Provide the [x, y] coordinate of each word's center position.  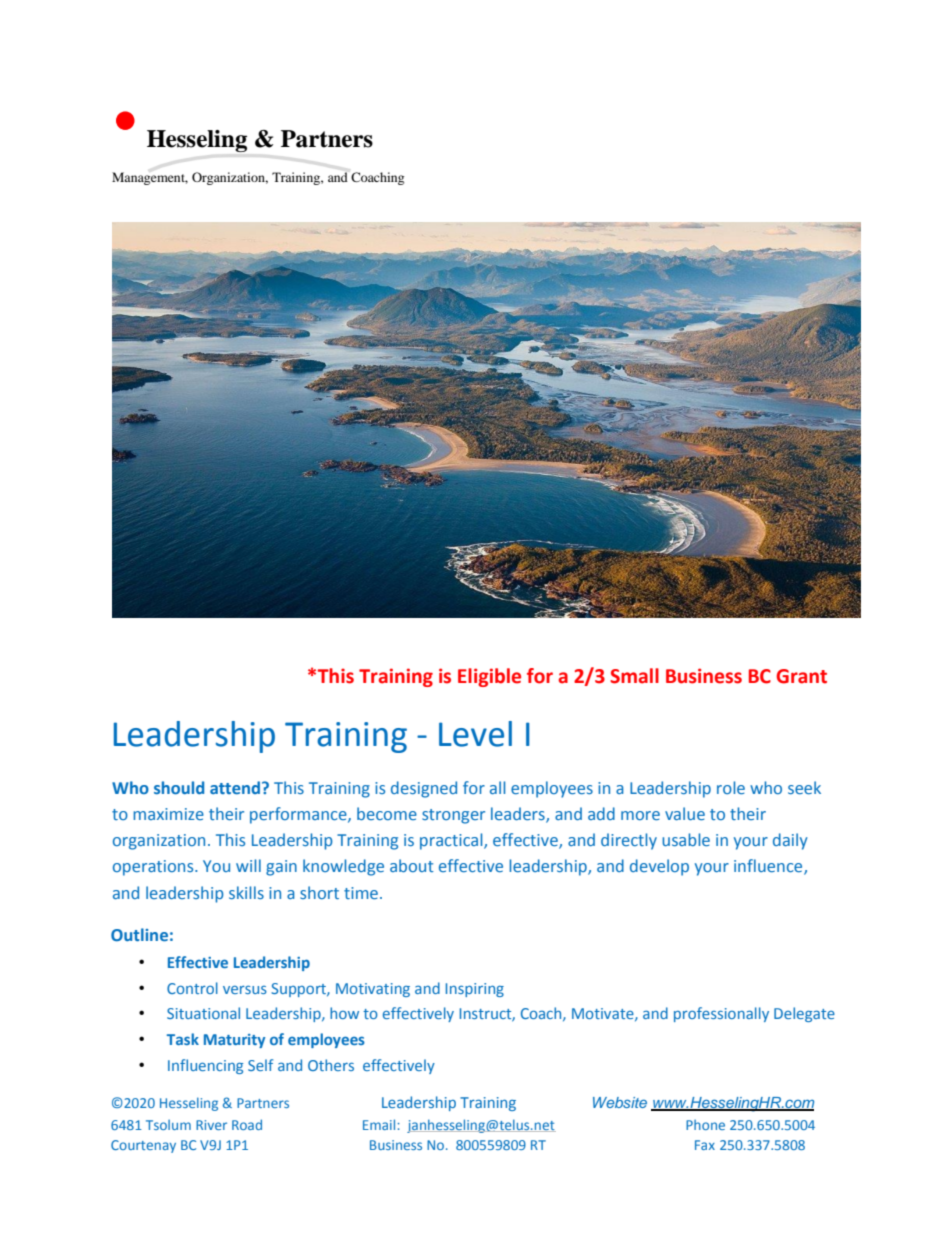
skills [246, 892]
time [361, 893]
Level [475, 734]
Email [379, 1124]
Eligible [489, 677]
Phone [705, 1125]
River [211, 1125]
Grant [801, 676]
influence [769, 867]
